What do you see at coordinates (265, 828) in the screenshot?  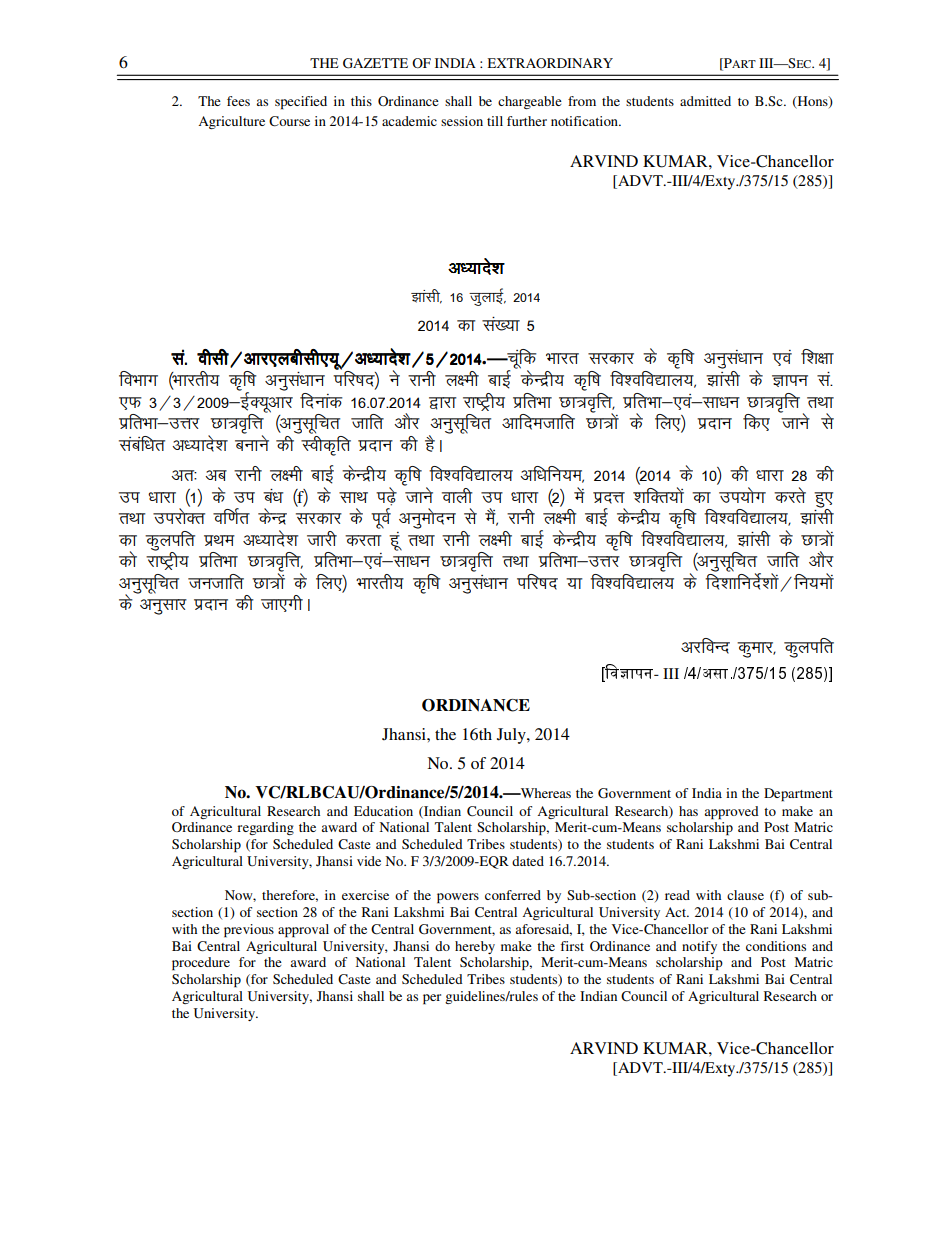 I see `regarding` at bounding box center [265, 828].
